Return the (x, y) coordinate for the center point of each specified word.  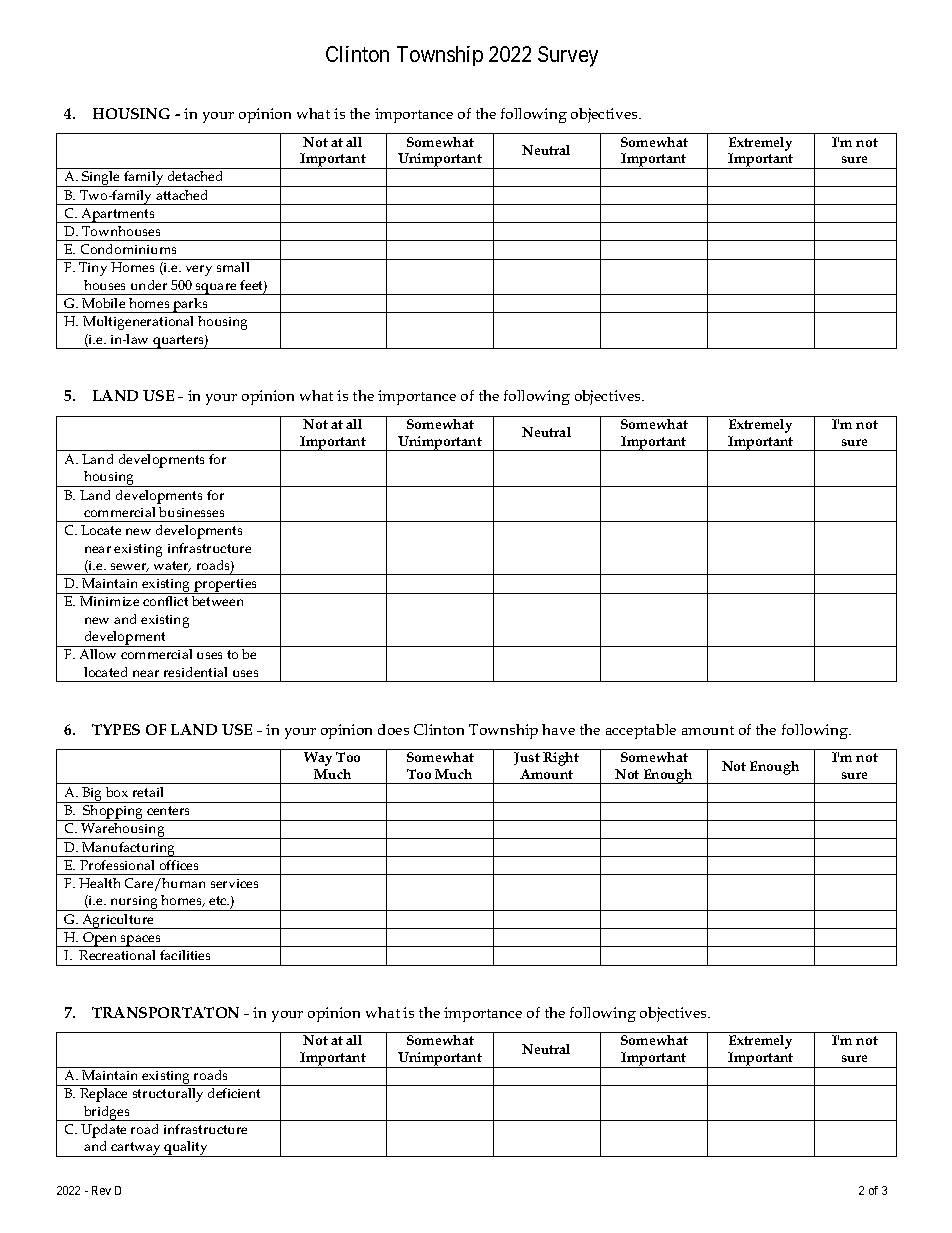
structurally (168, 1095)
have (558, 729)
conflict (165, 601)
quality (187, 1149)
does (393, 729)
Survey (568, 56)
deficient (234, 1093)
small (233, 267)
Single (101, 179)
